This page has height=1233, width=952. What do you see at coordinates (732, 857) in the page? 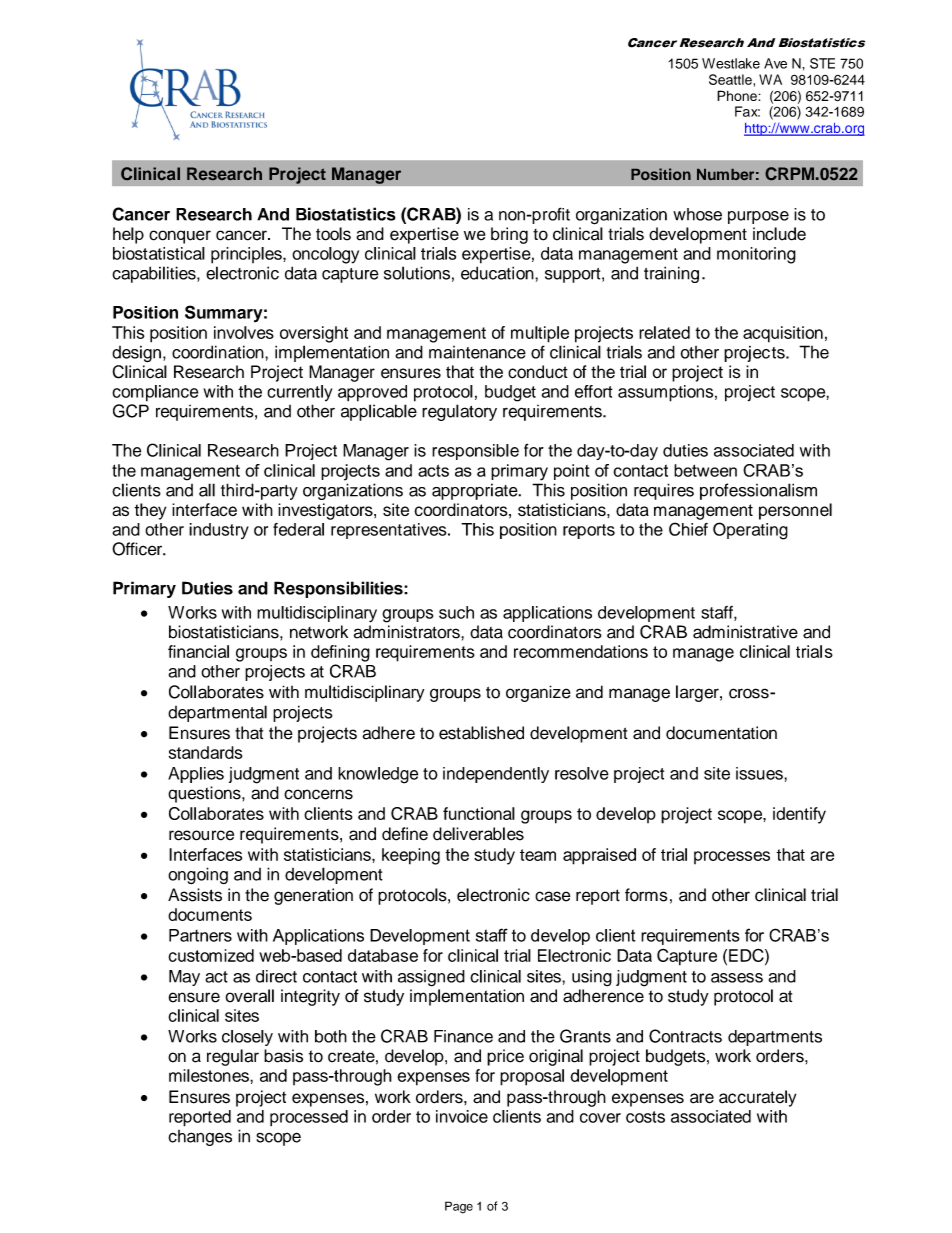
I see `processes` at bounding box center [732, 857].
